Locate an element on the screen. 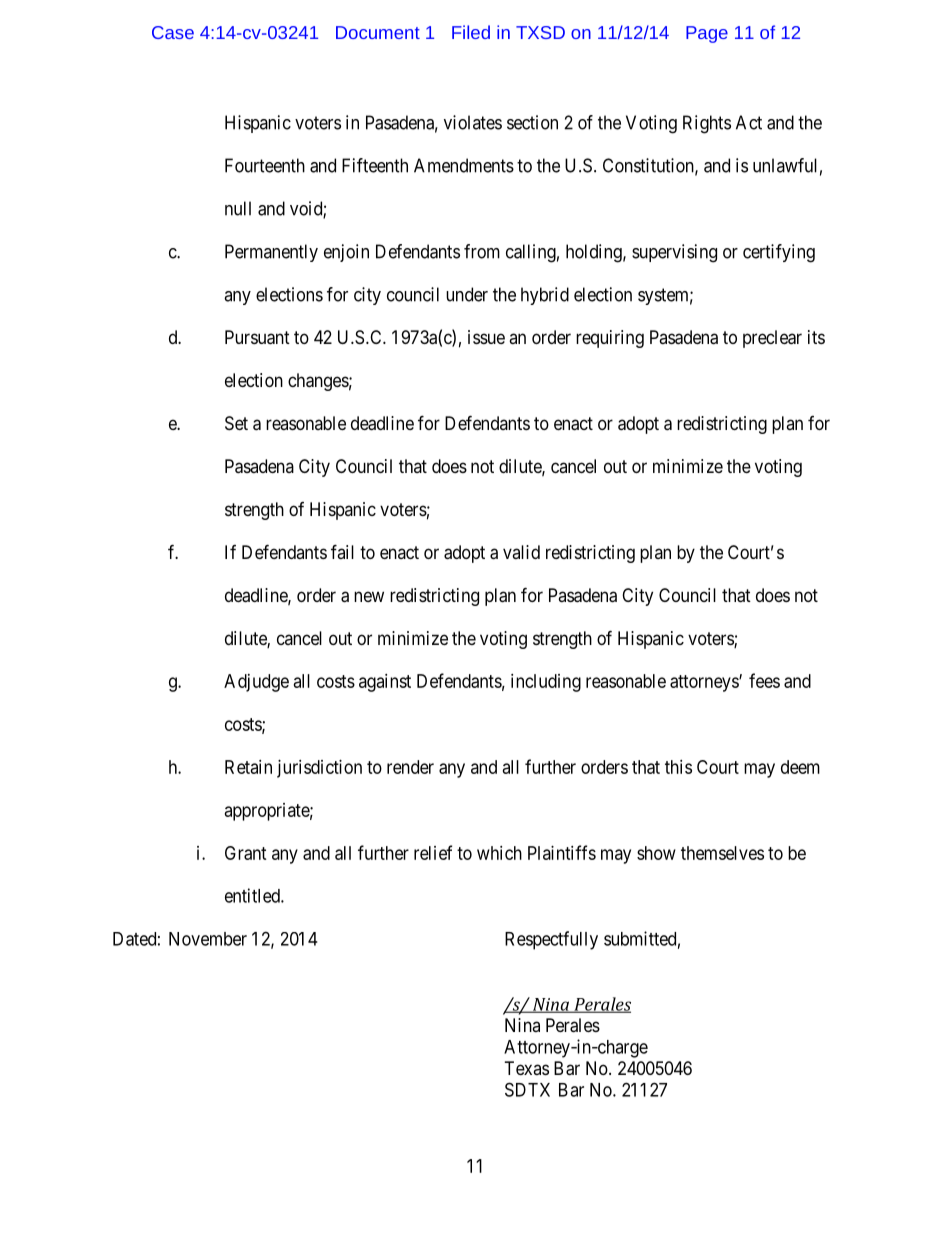 The height and width of the screenshot is (1233, 952). valid is located at coordinates (521, 552).
